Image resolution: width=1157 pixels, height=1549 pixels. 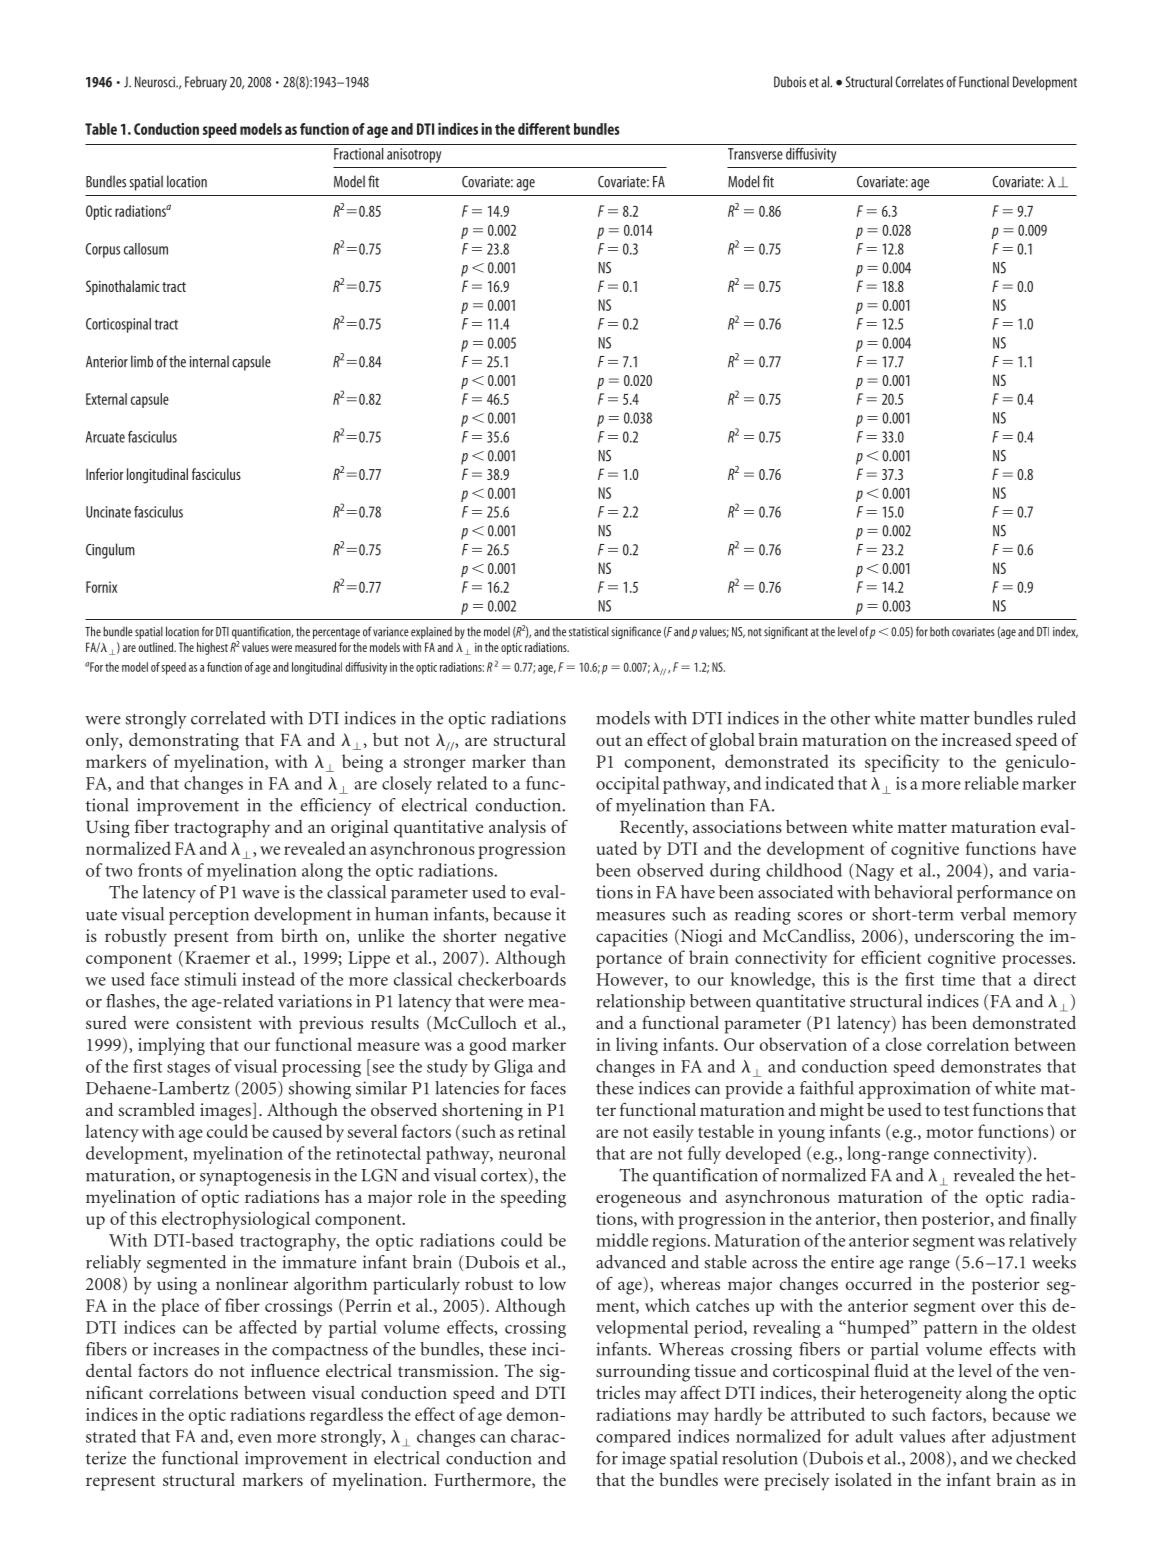 What do you see at coordinates (206, 83) in the image?
I see `February` at bounding box center [206, 83].
